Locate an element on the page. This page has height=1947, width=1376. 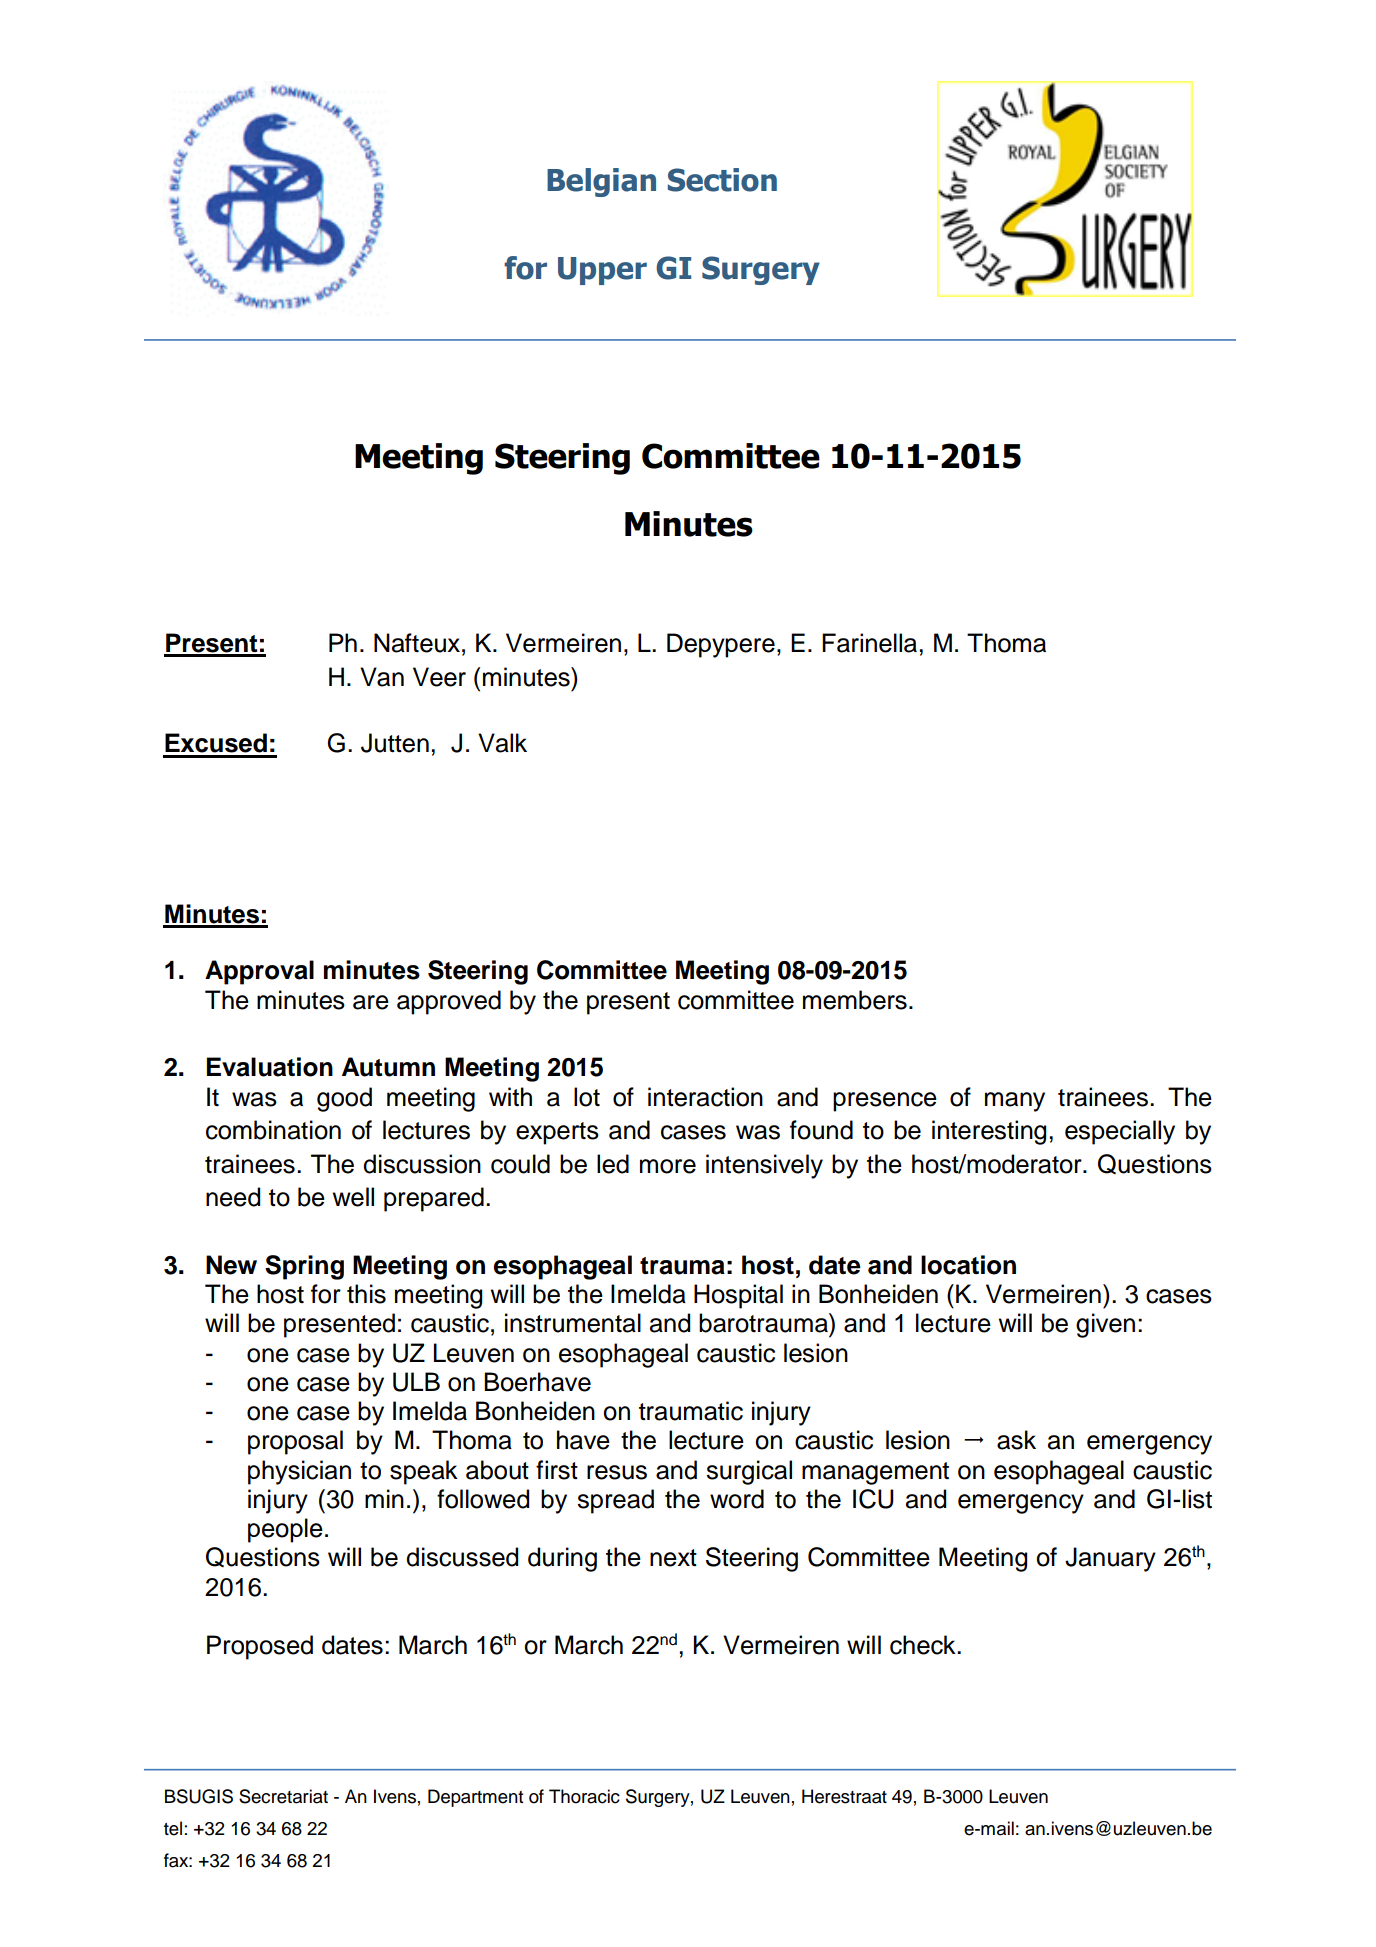
Section is located at coordinates (722, 180).
